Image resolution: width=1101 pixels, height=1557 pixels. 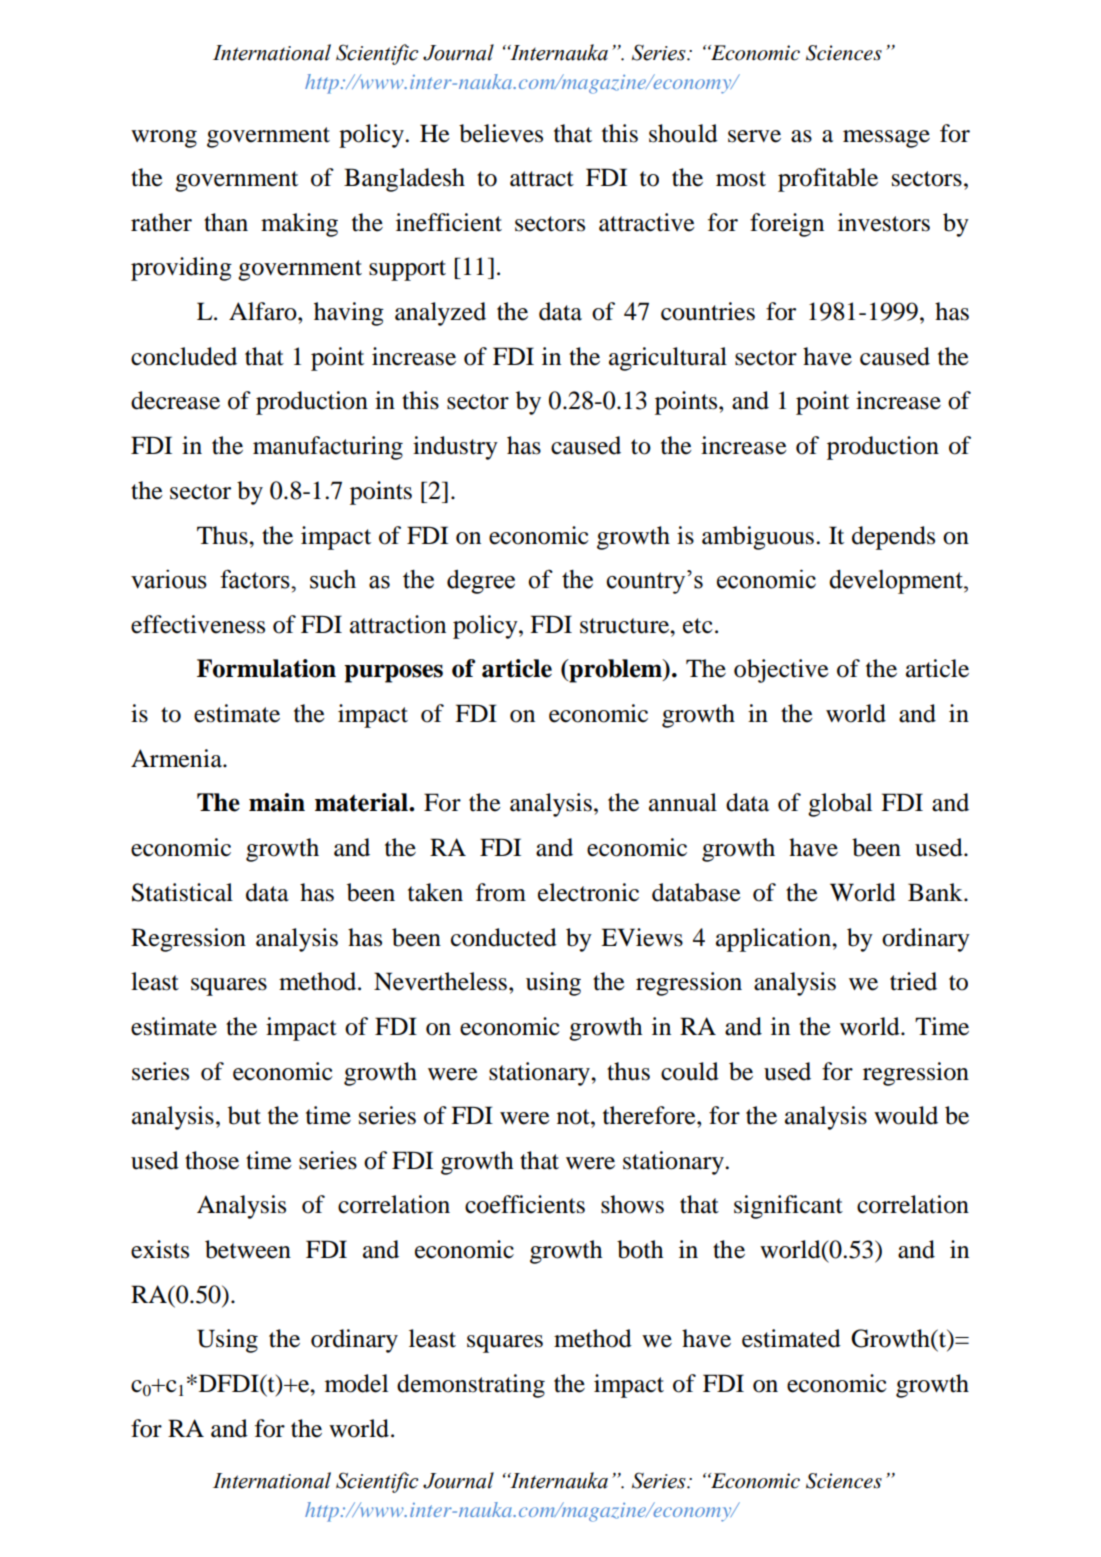 What do you see at coordinates (277, 802) in the image?
I see `main` at bounding box center [277, 802].
